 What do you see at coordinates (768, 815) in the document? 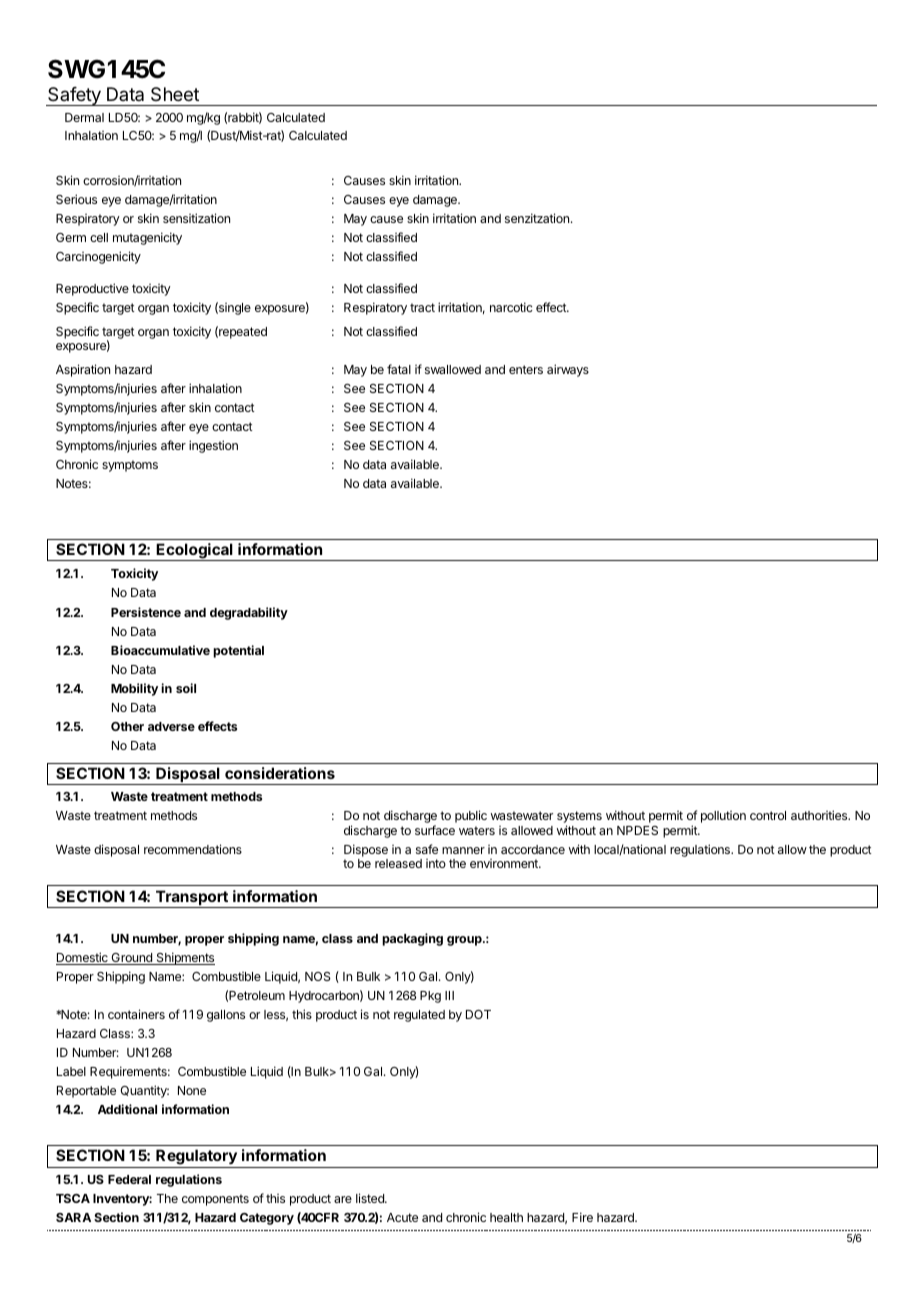
I see `control` at bounding box center [768, 815].
